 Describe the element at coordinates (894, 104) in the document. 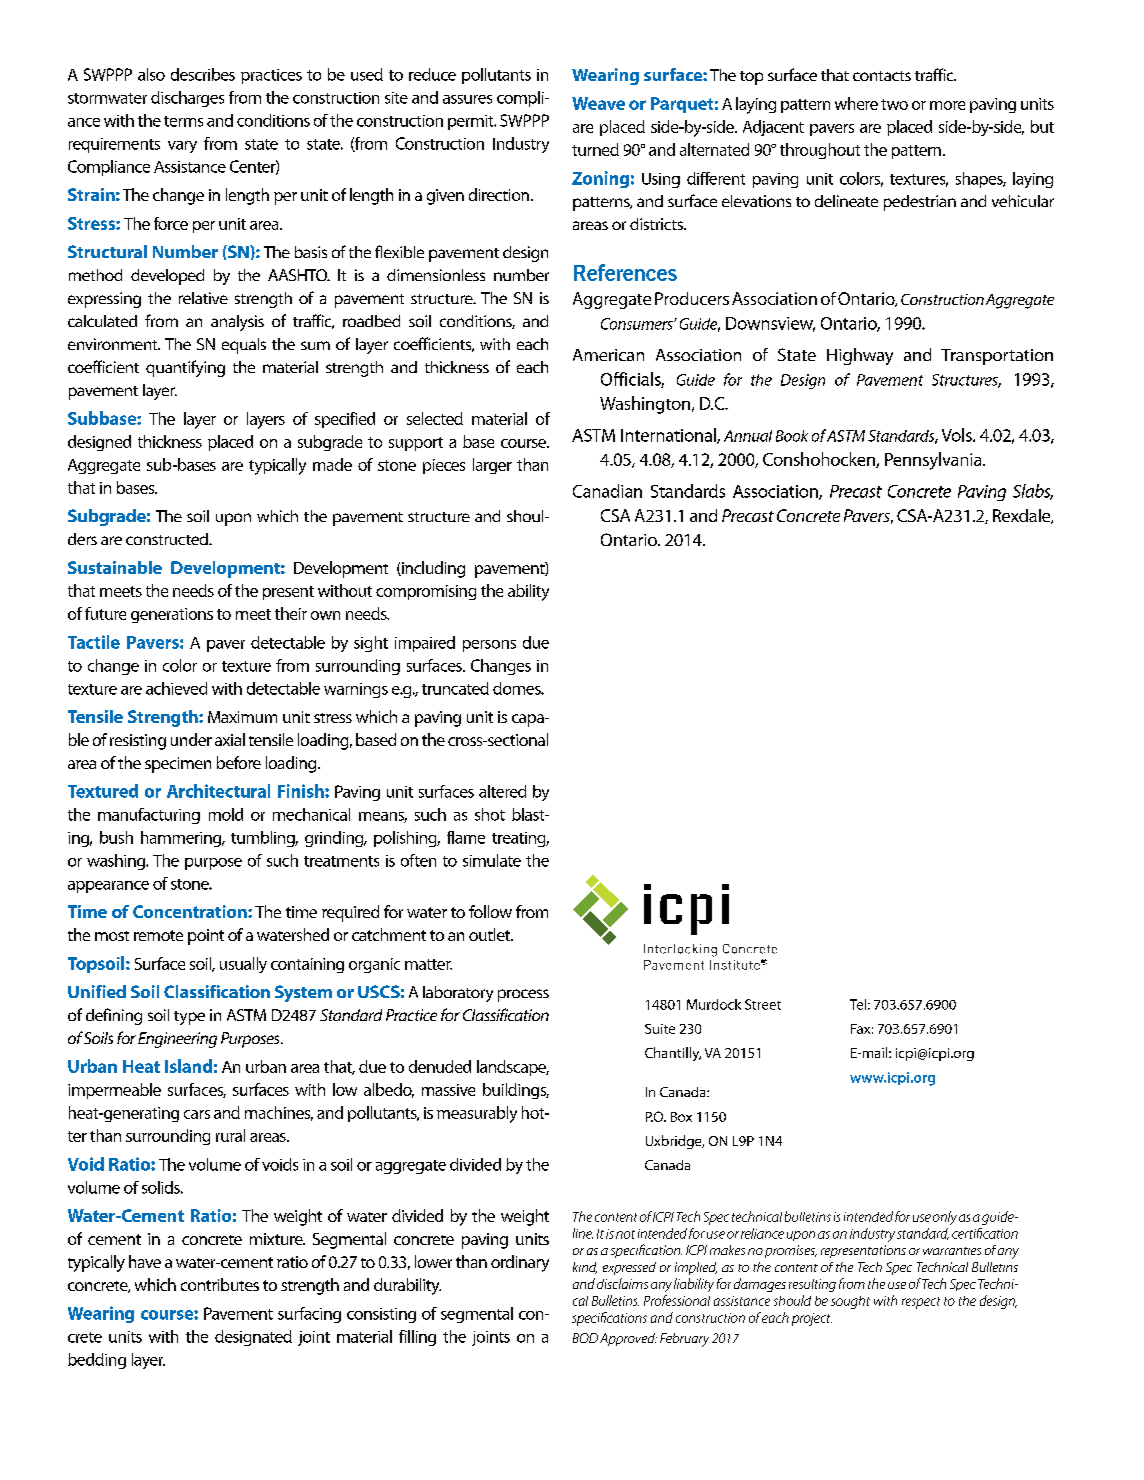

I see `two` at that location.
